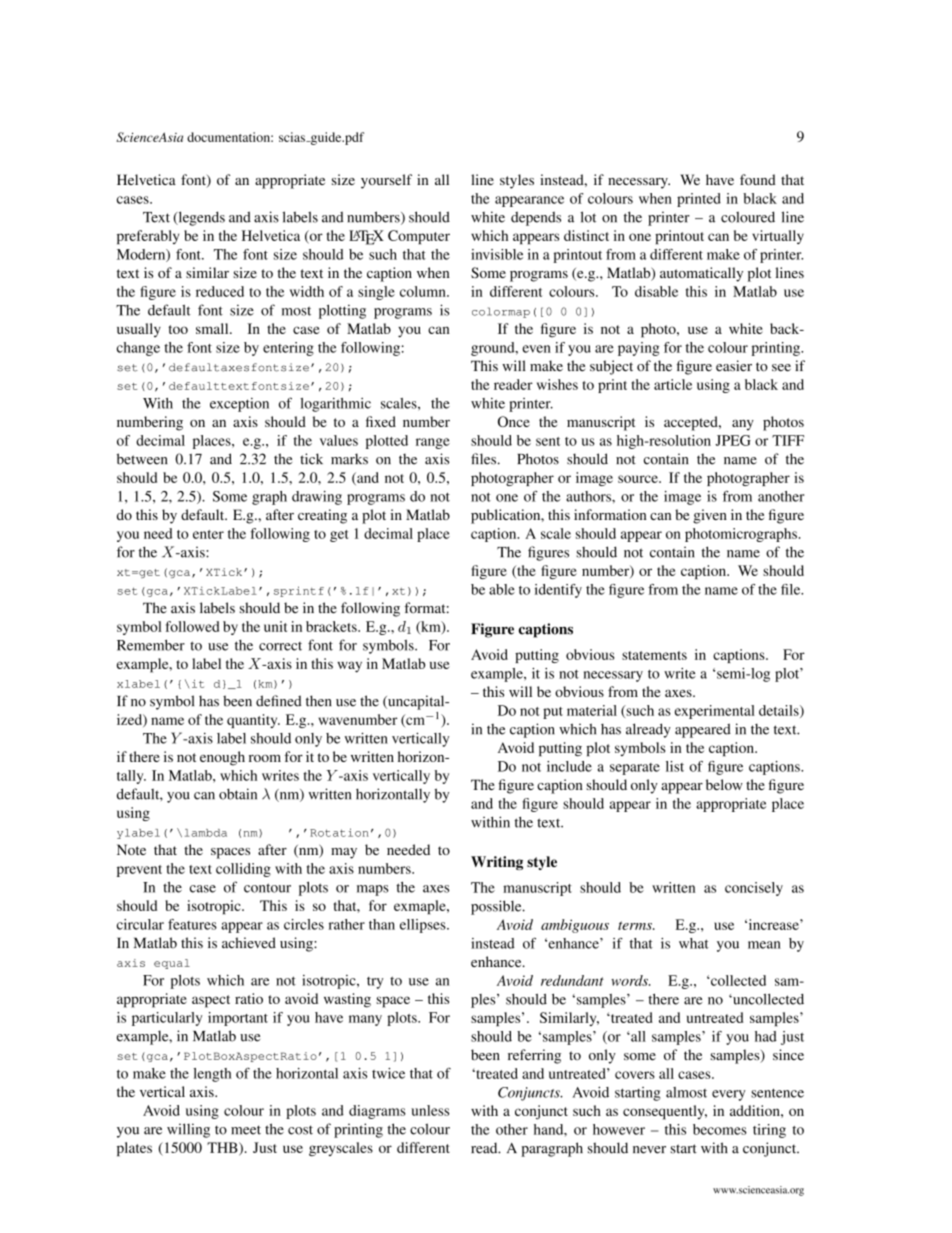 This screenshot has height=1233, width=952. I want to click on preferably, so click(148, 237).
